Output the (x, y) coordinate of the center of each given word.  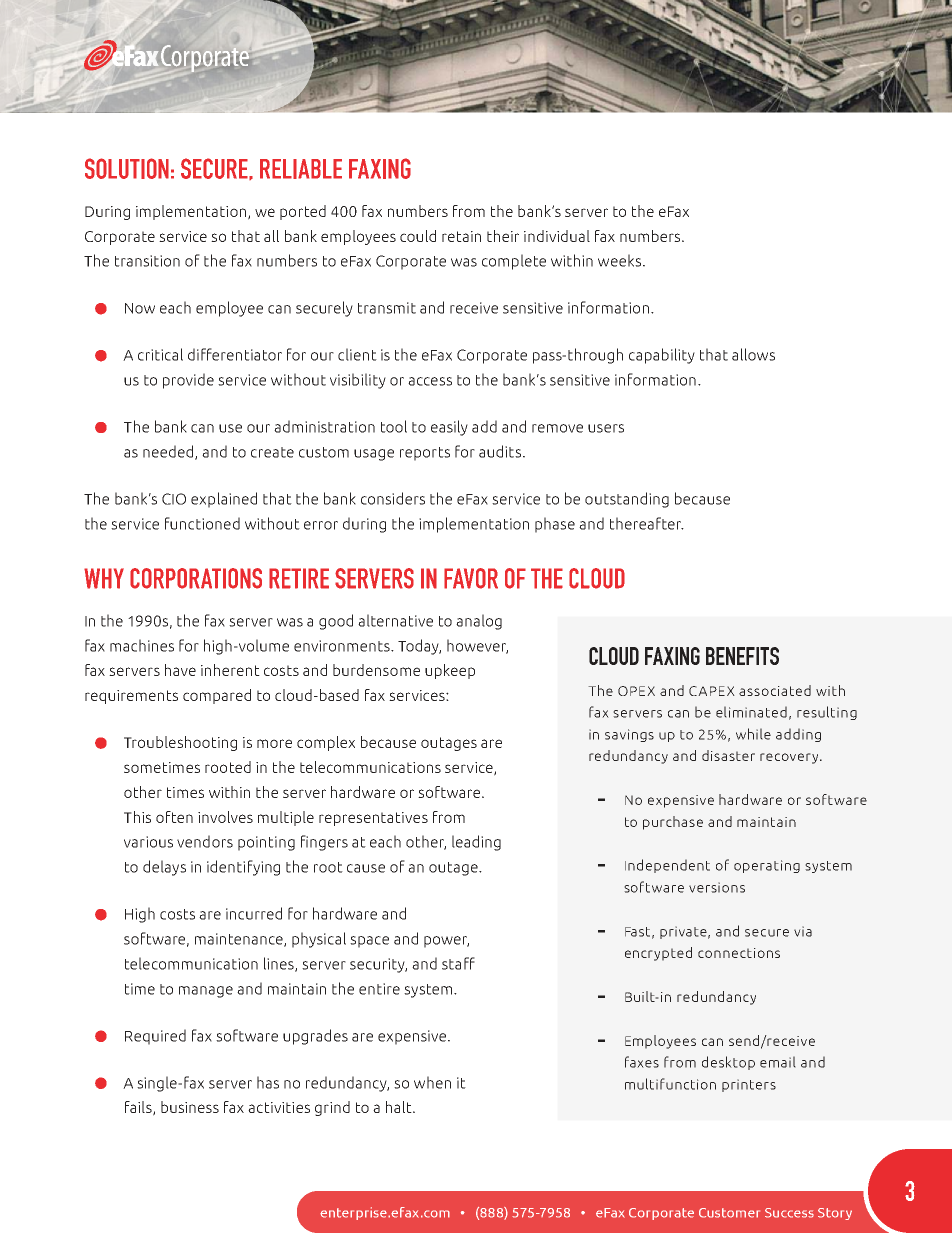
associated (775, 690)
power (446, 942)
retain (461, 236)
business (190, 1107)
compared (217, 696)
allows (753, 354)
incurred (254, 913)
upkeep (450, 671)
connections (739, 953)
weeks (621, 260)
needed (169, 452)
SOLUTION (127, 168)
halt (400, 1107)
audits (500, 451)
